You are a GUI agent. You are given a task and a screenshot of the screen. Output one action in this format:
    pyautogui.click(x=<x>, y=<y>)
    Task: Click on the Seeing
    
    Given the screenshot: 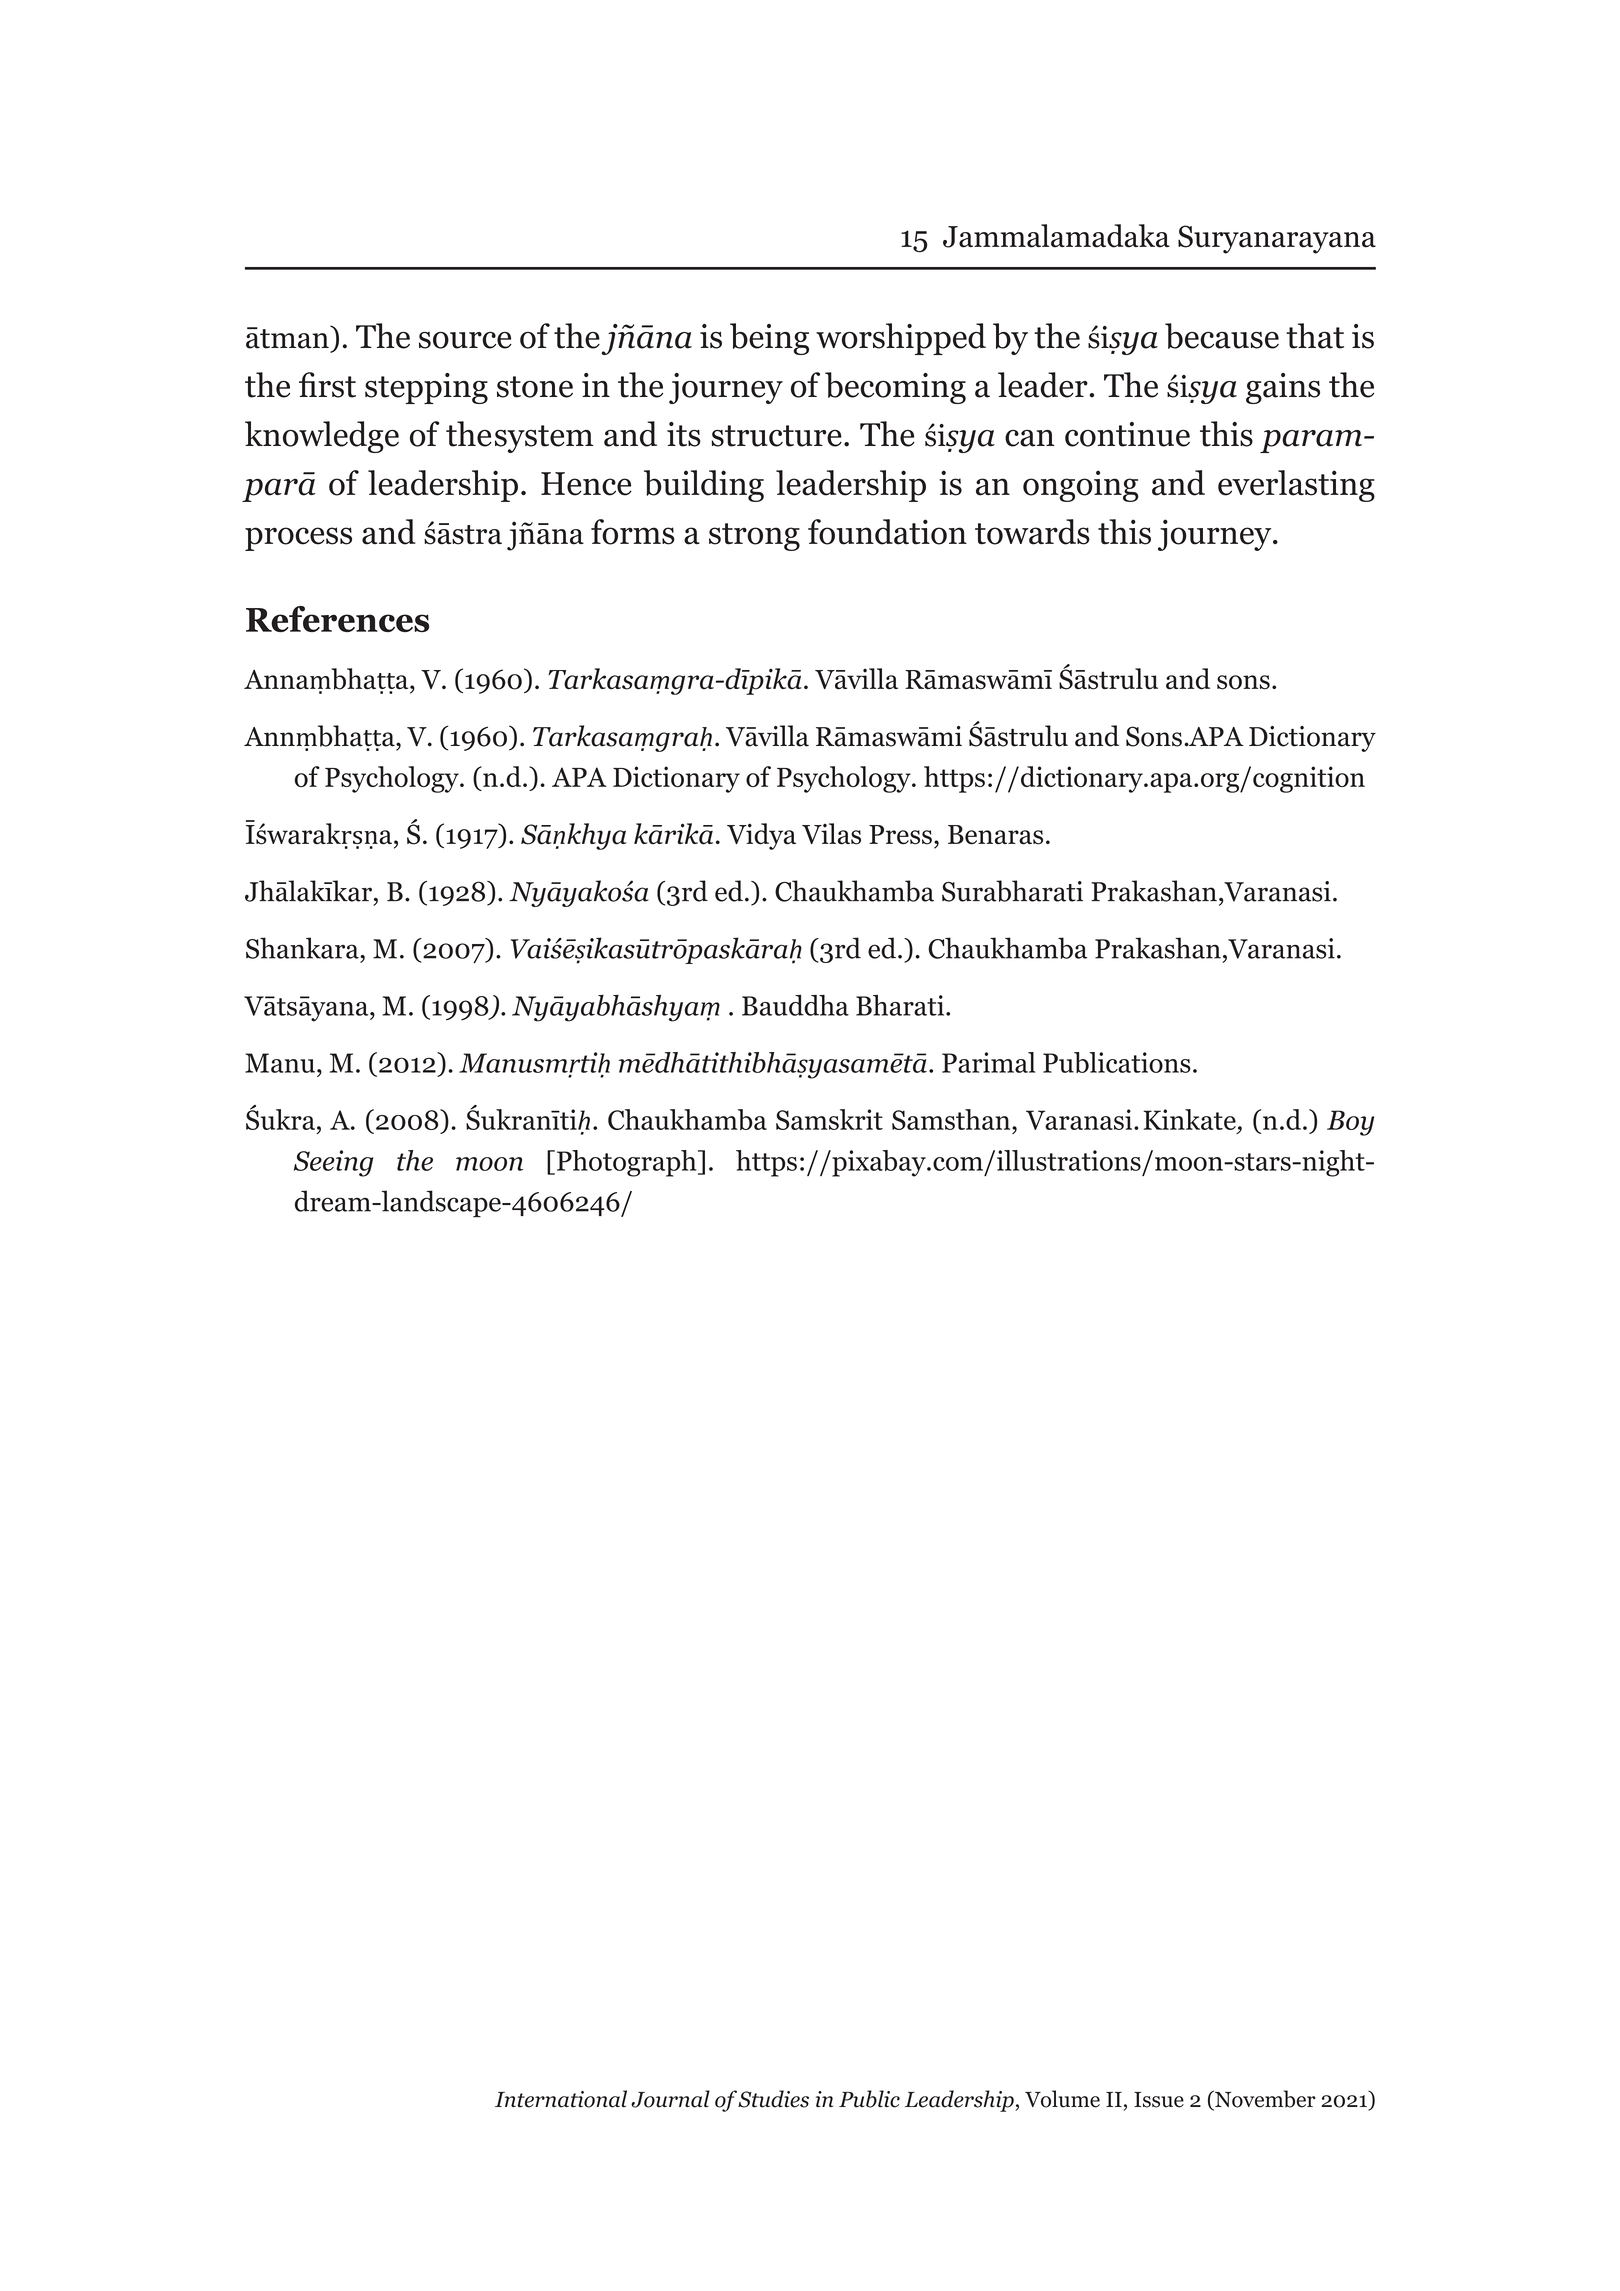 What is the action you would take?
    pyautogui.click(x=333, y=1163)
